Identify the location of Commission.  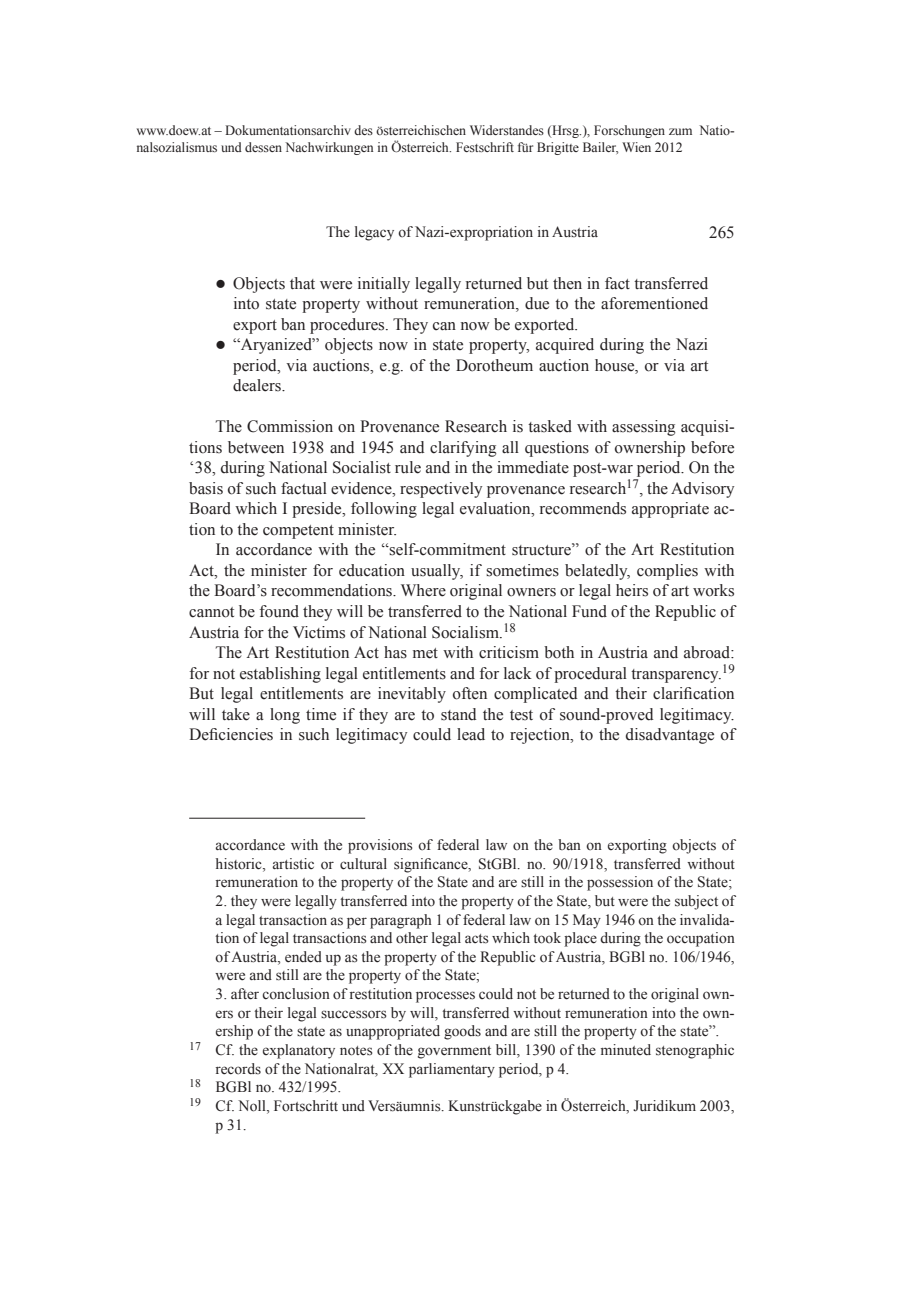
(290, 426).
